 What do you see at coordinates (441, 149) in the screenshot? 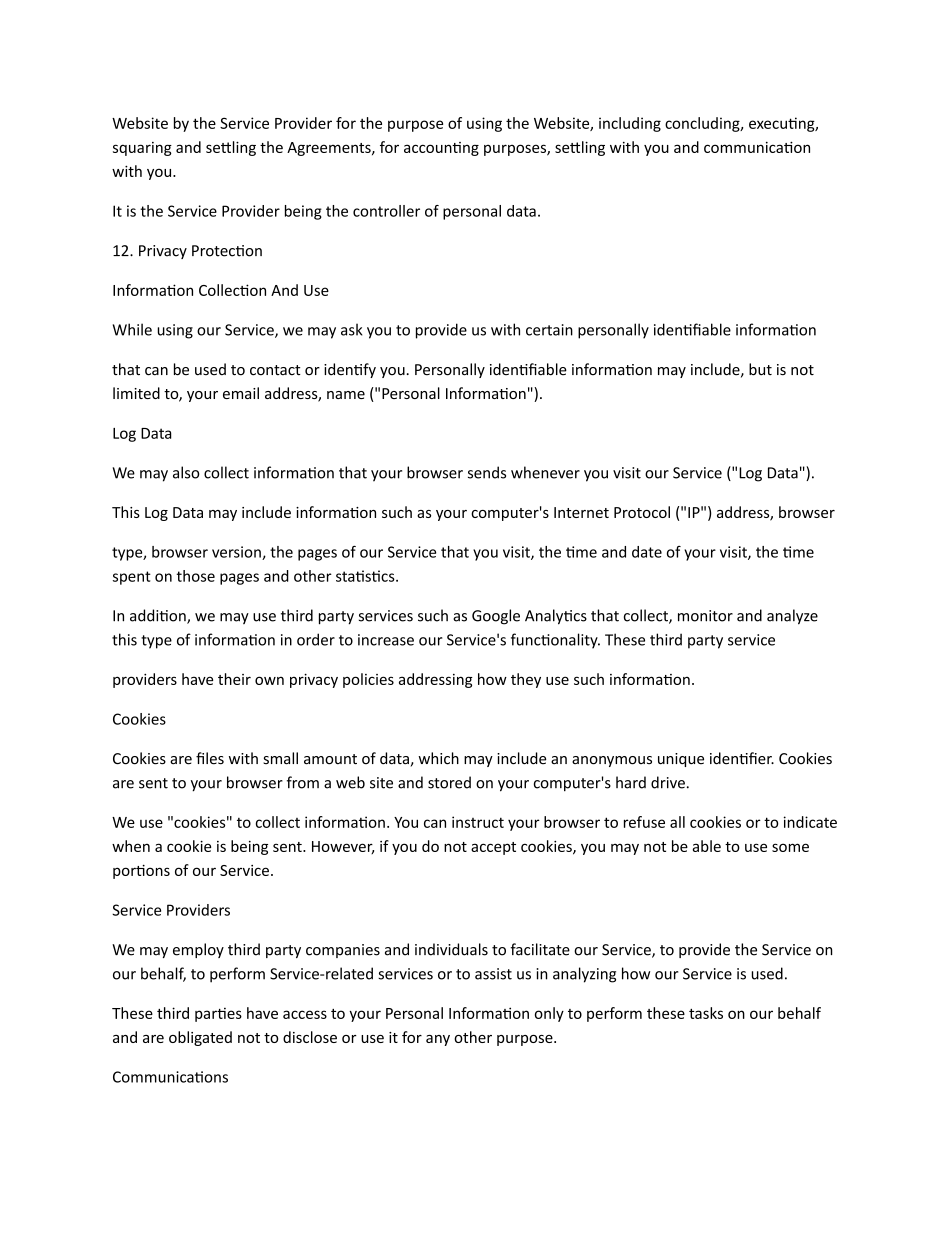
I see `accounting` at bounding box center [441, 149].
